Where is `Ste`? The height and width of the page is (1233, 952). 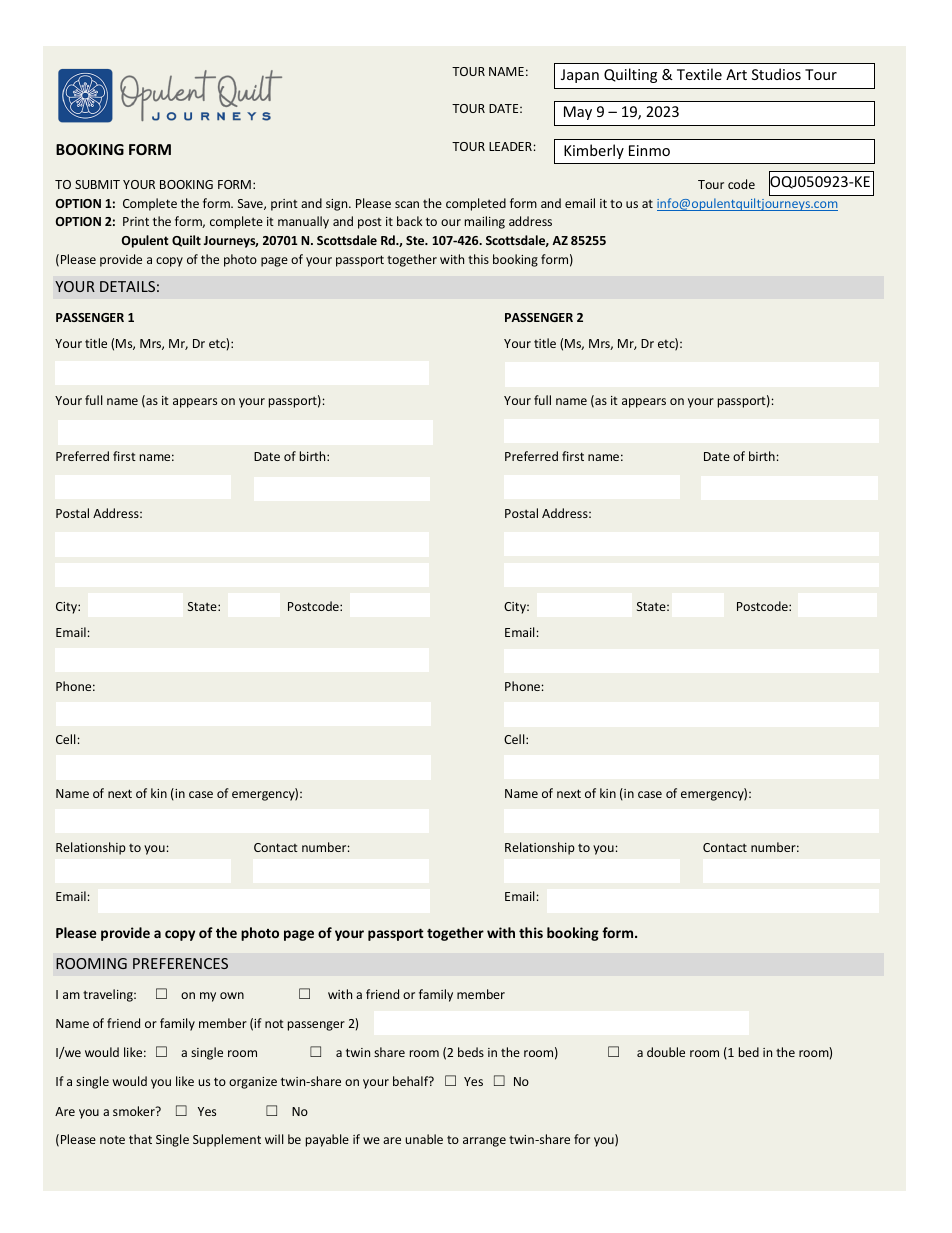 Ste is located at coordinates (416, 240).
